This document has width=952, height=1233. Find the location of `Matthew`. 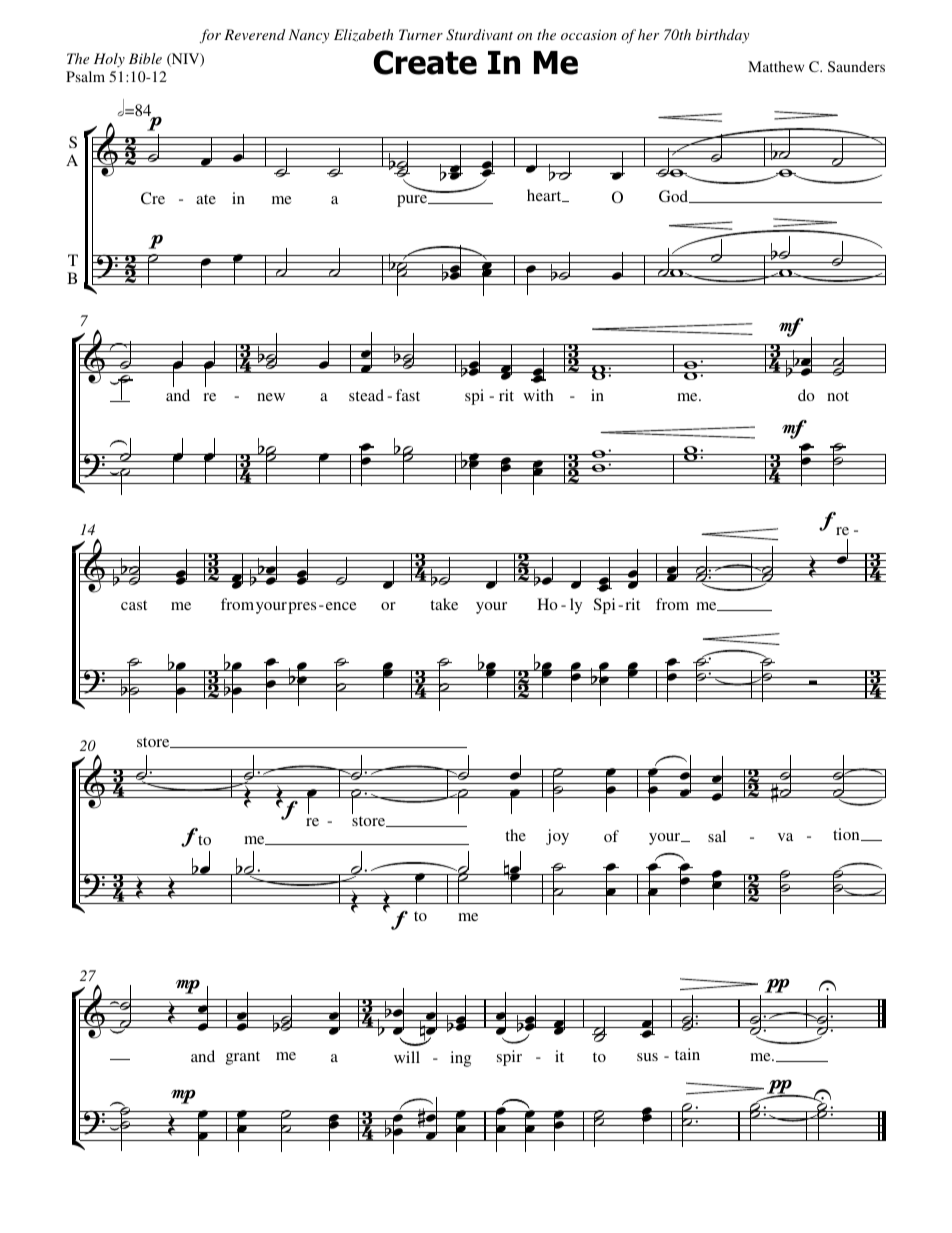

Matthew is located at coordinates (776, 66).
